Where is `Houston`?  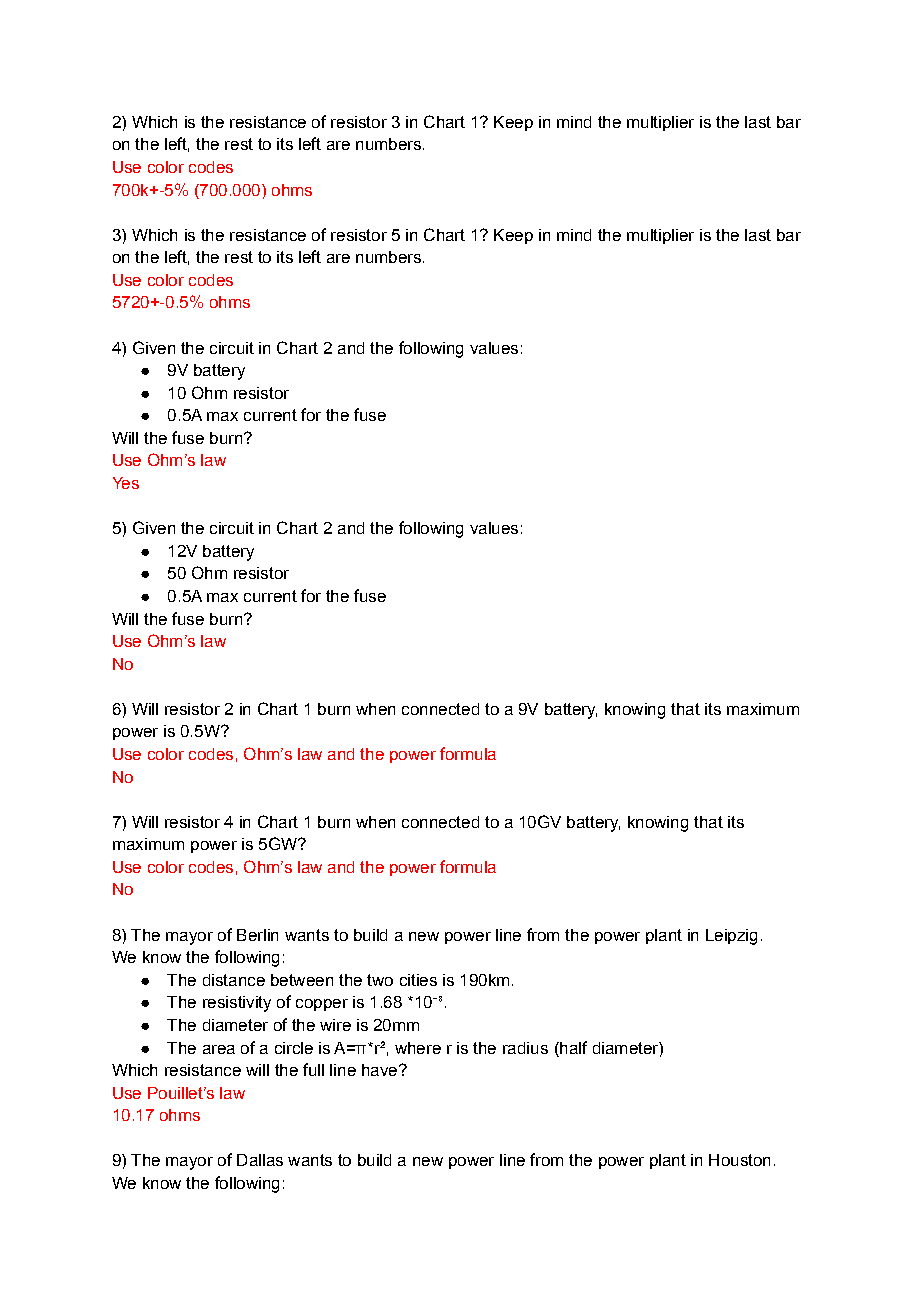
Houston is located at coordinates (739, 1160).
